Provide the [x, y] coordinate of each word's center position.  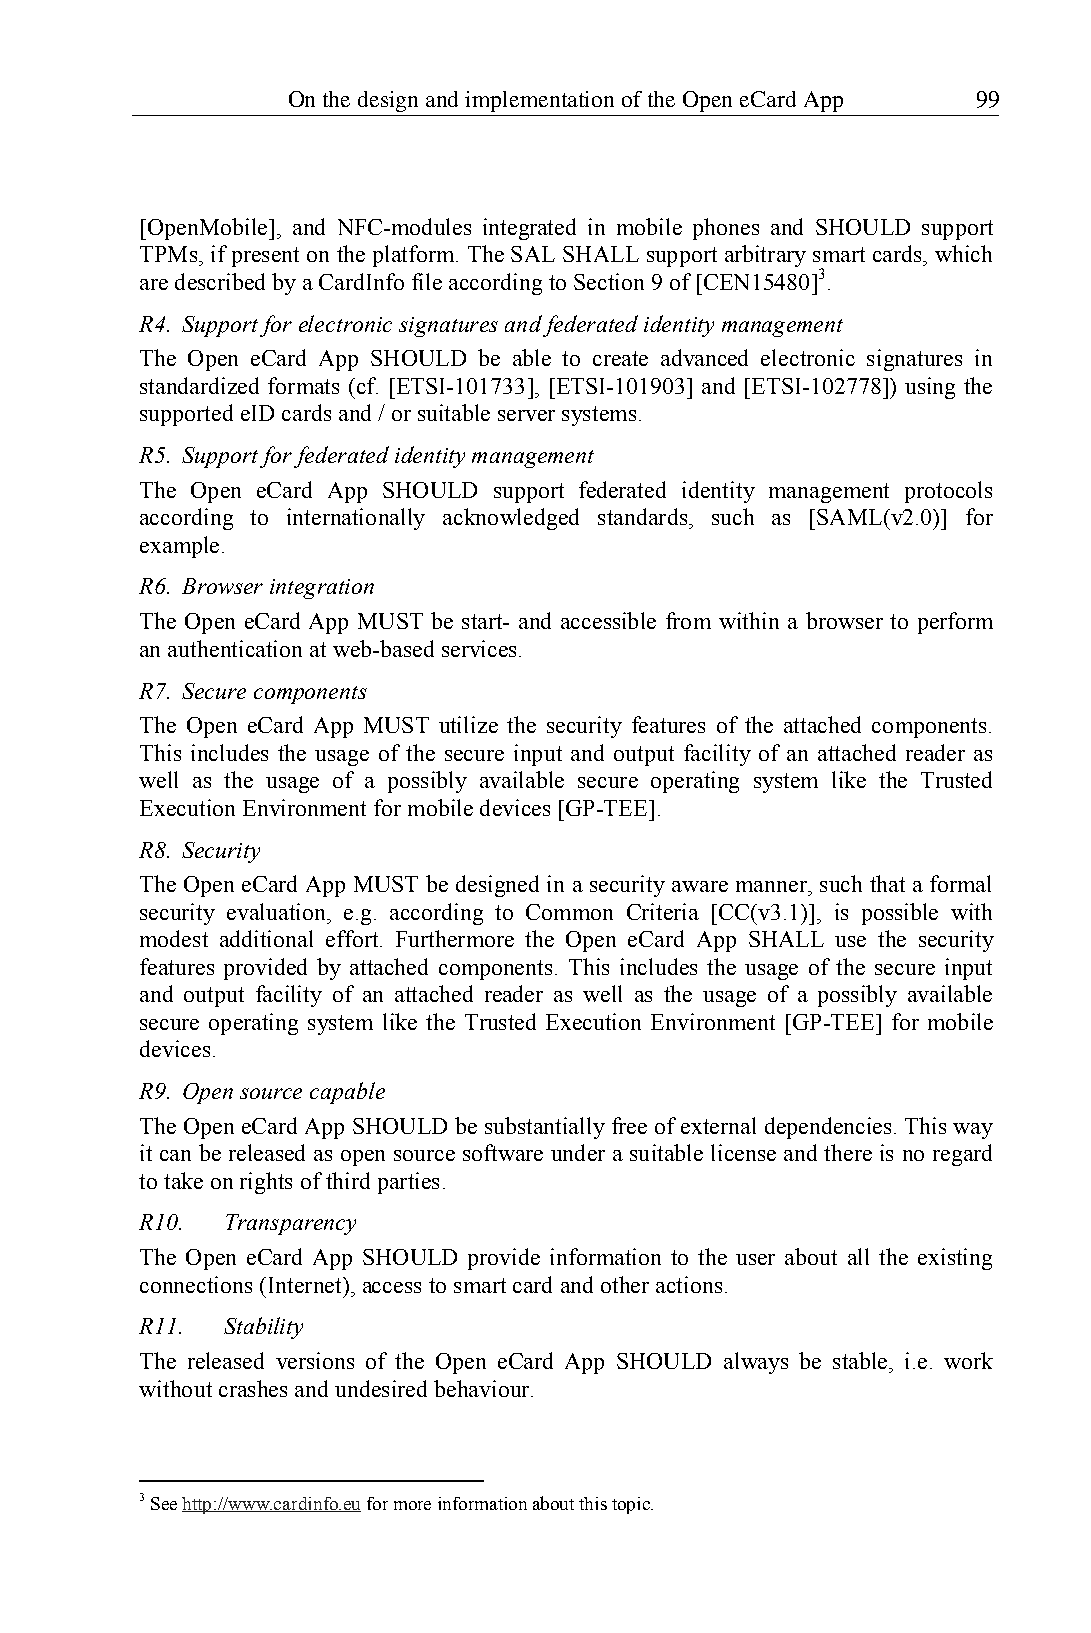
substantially [545, 1128]
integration [322, 589]
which [963, 253]
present [265, 257]
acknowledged [511, 519]
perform [955, 623]
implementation [539, 101]
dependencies [828, 1128]
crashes [253, 1388]
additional [266, 938]
